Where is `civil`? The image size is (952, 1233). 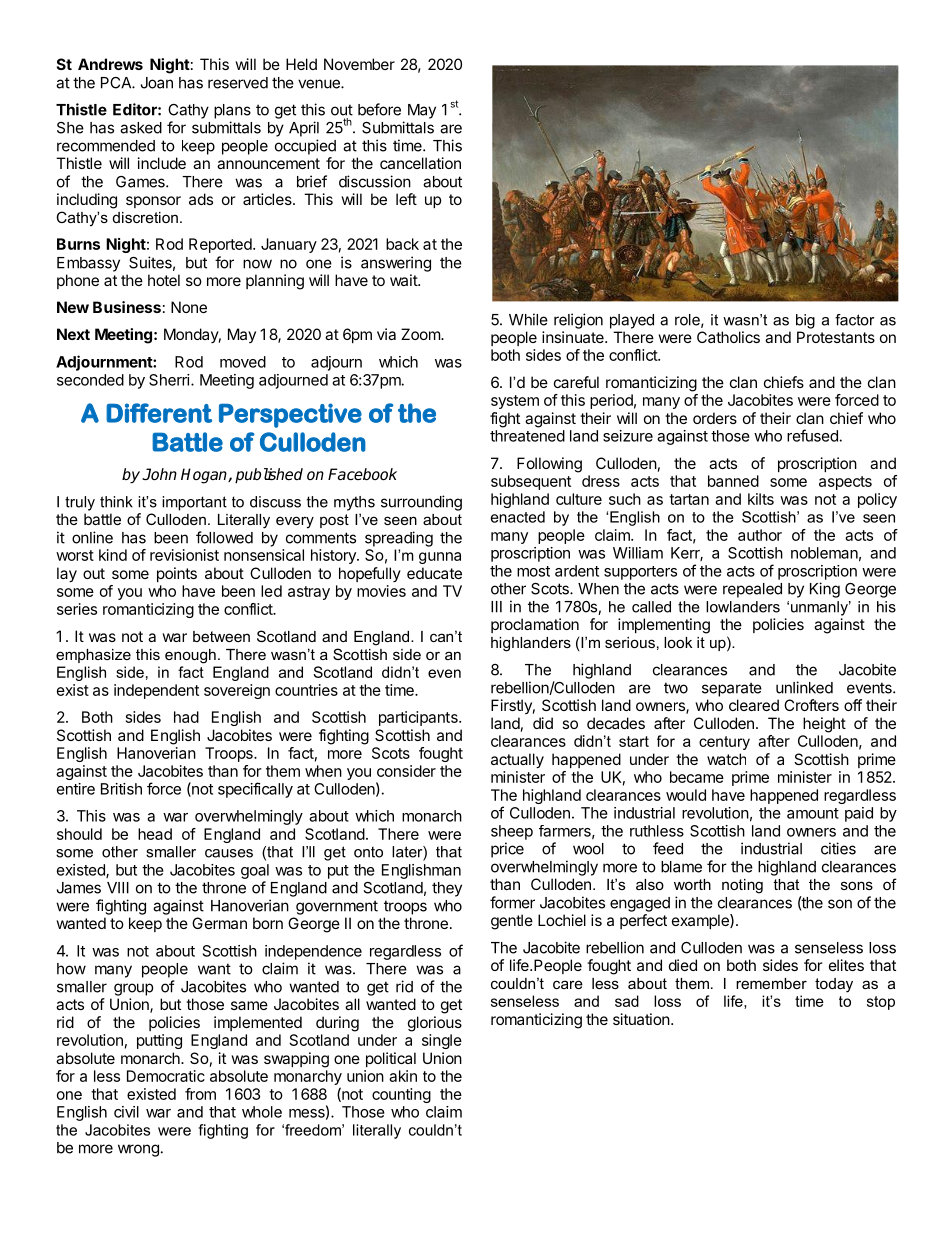
civil is located at coordinates (126, 1112).
